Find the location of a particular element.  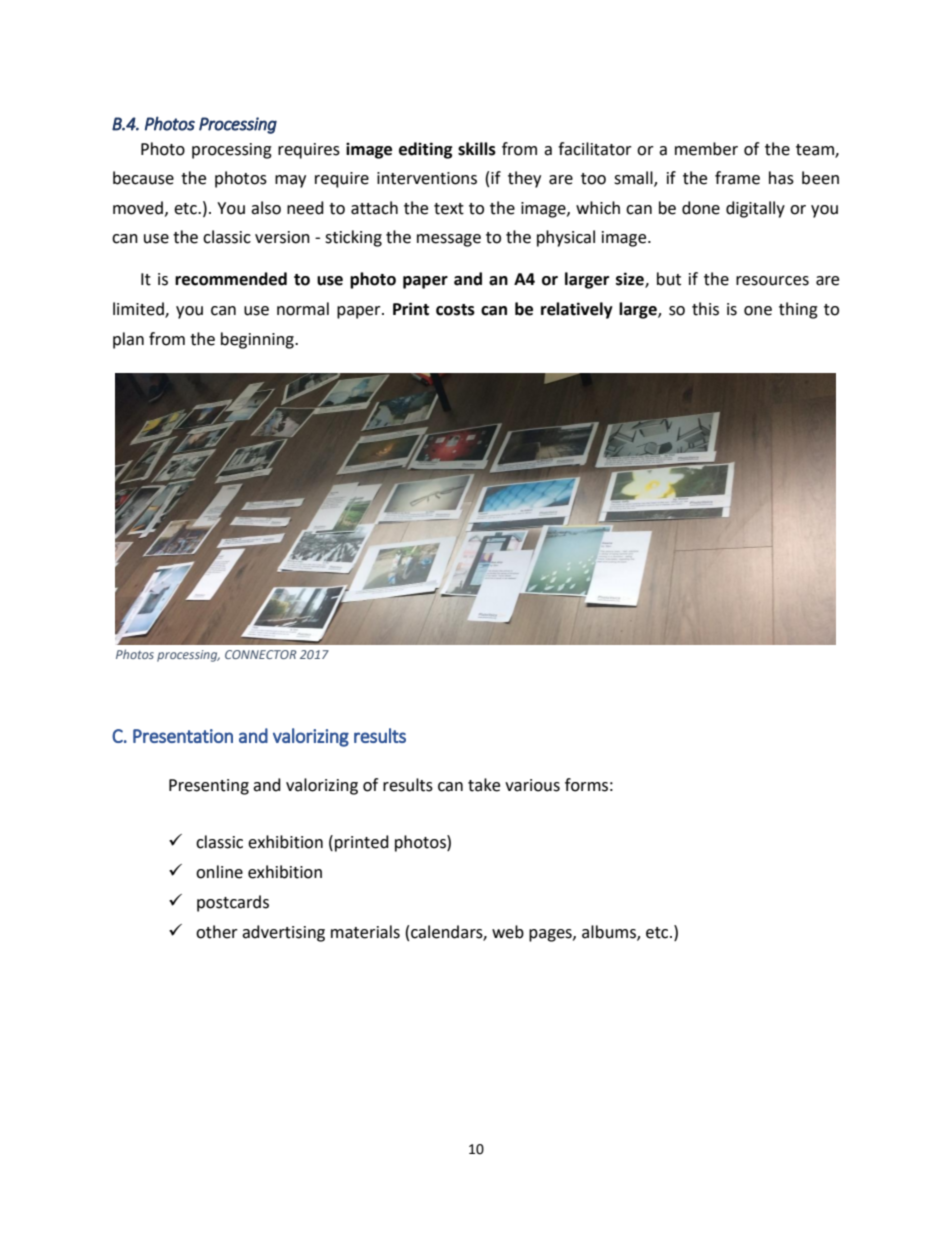

frame is located at coordinates (737, 178).
